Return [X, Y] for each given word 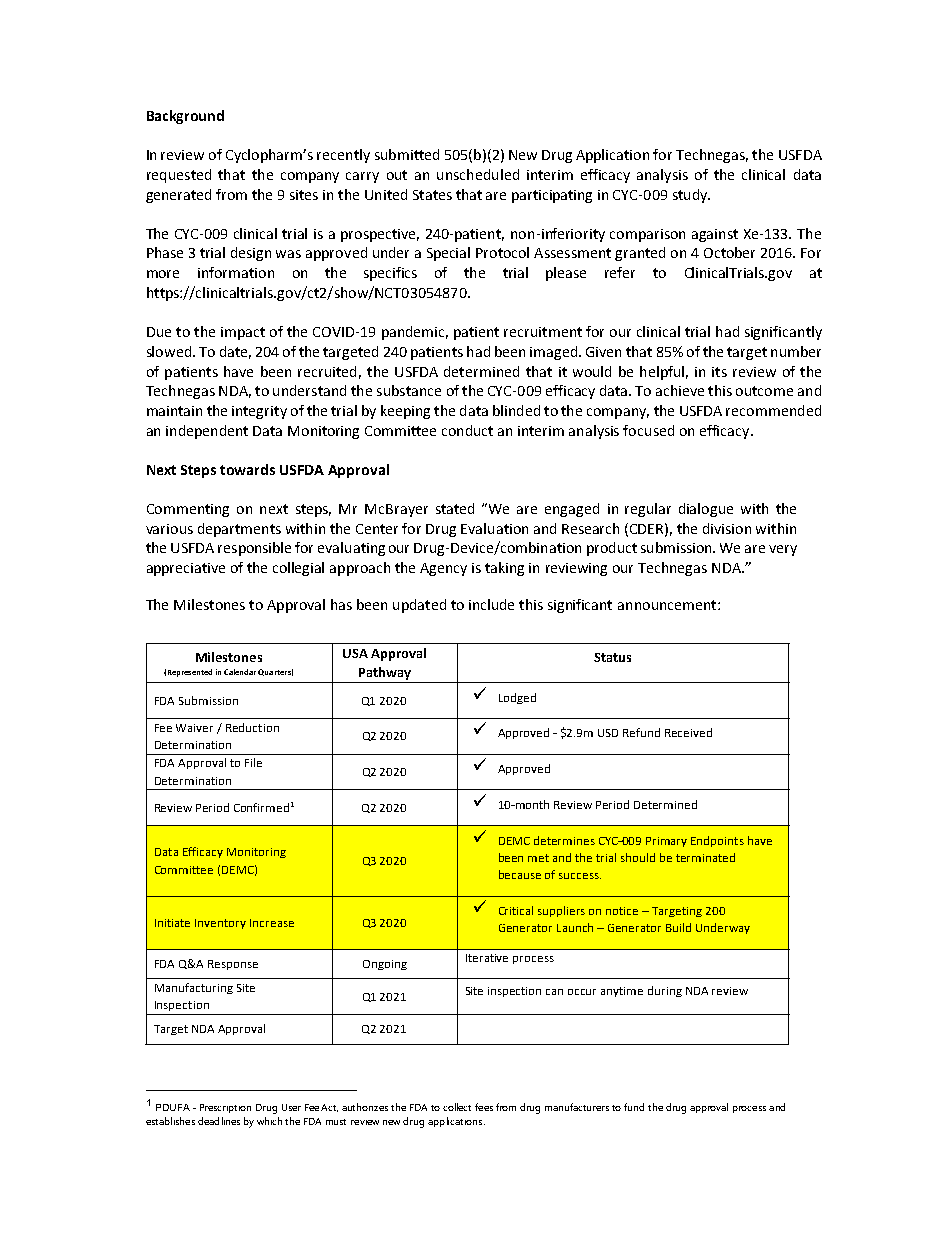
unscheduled [478, 174]
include [491, 604]
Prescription [225, 1108]
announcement [668, 605]
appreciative [186, 569]
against [715, 235]
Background [185, 117]
